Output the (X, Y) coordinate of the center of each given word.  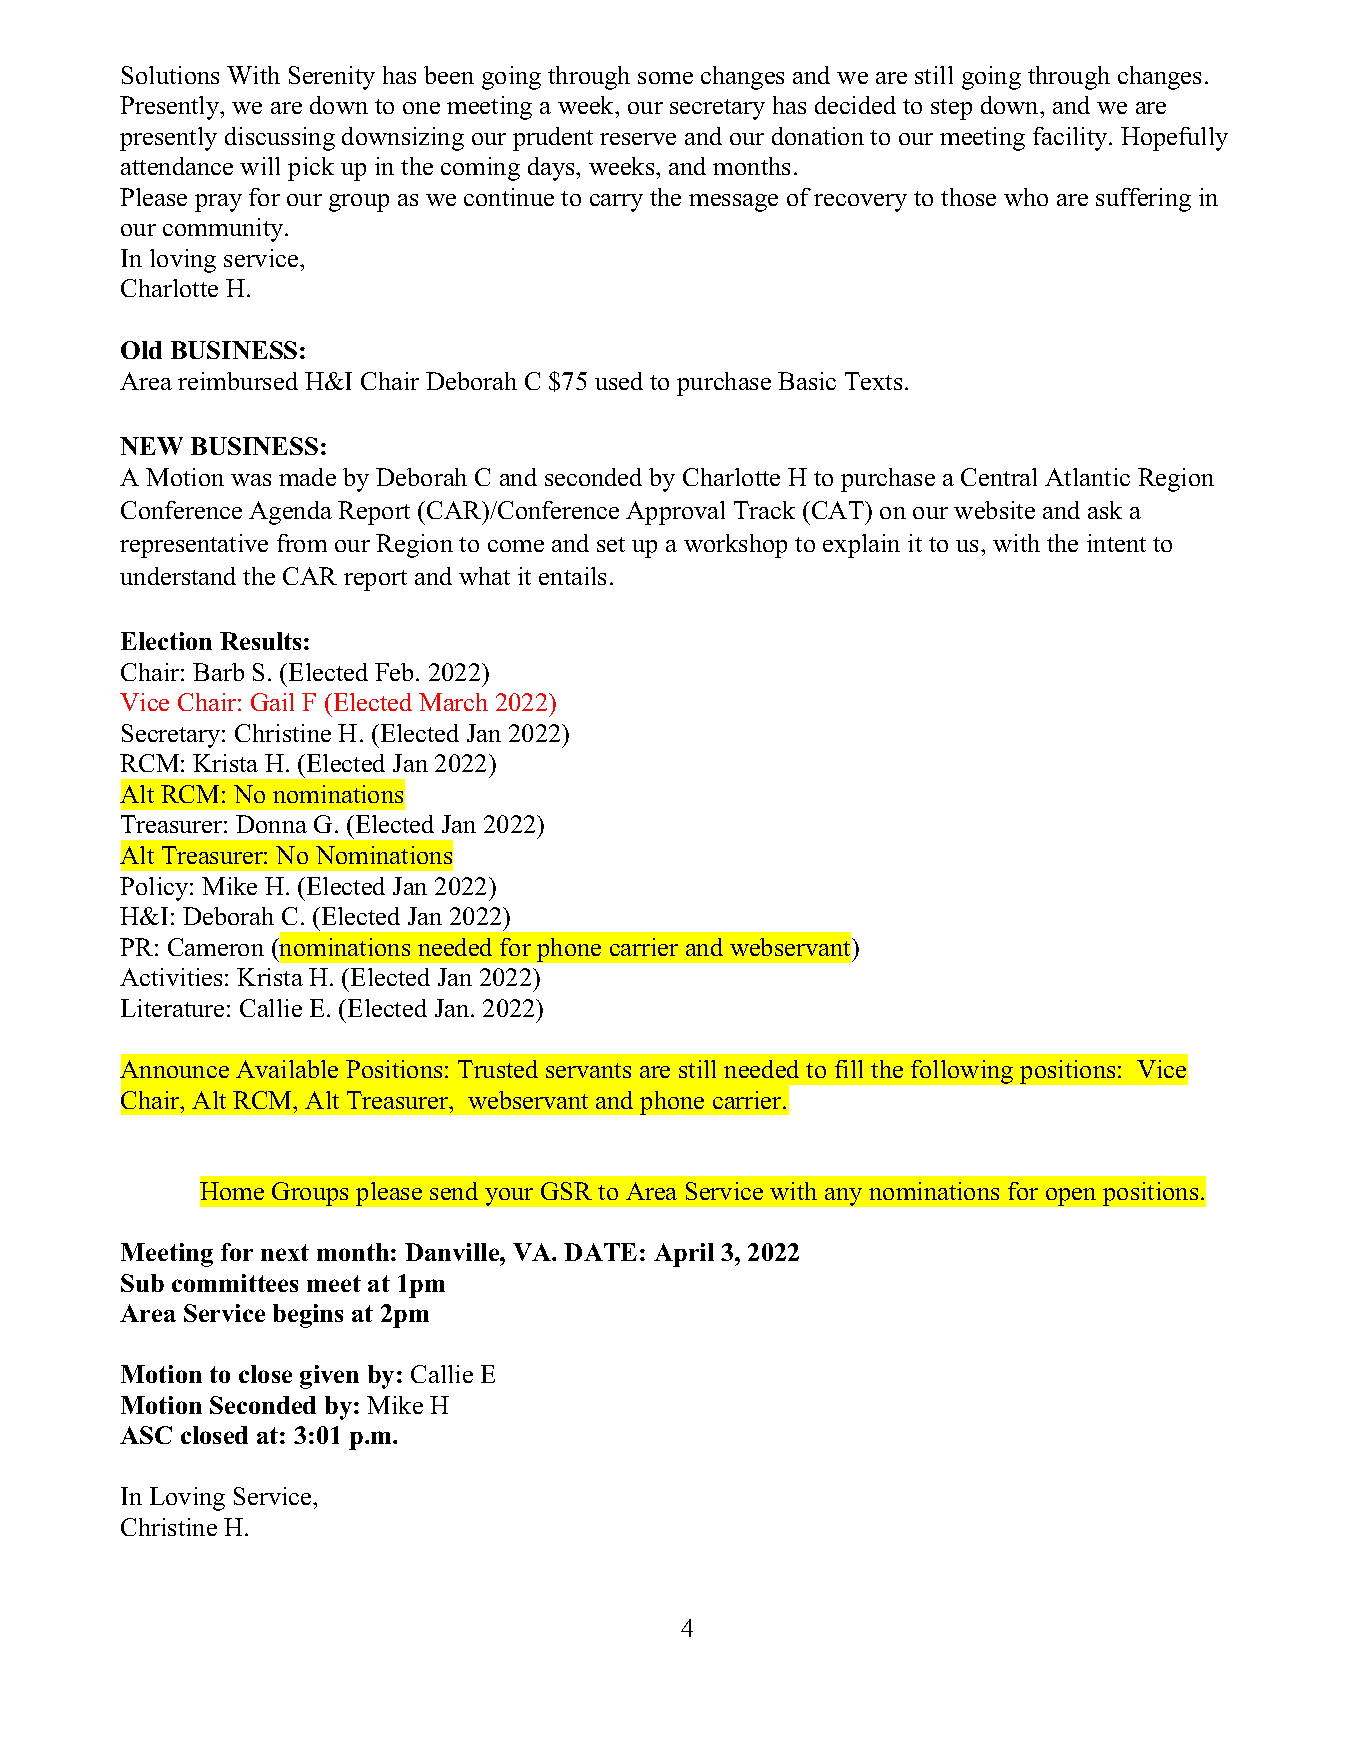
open (1071, 1197)
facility (1071, 139)
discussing (280, 139)
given (329, 1377)
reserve (638, 139)
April (684, 1255)
